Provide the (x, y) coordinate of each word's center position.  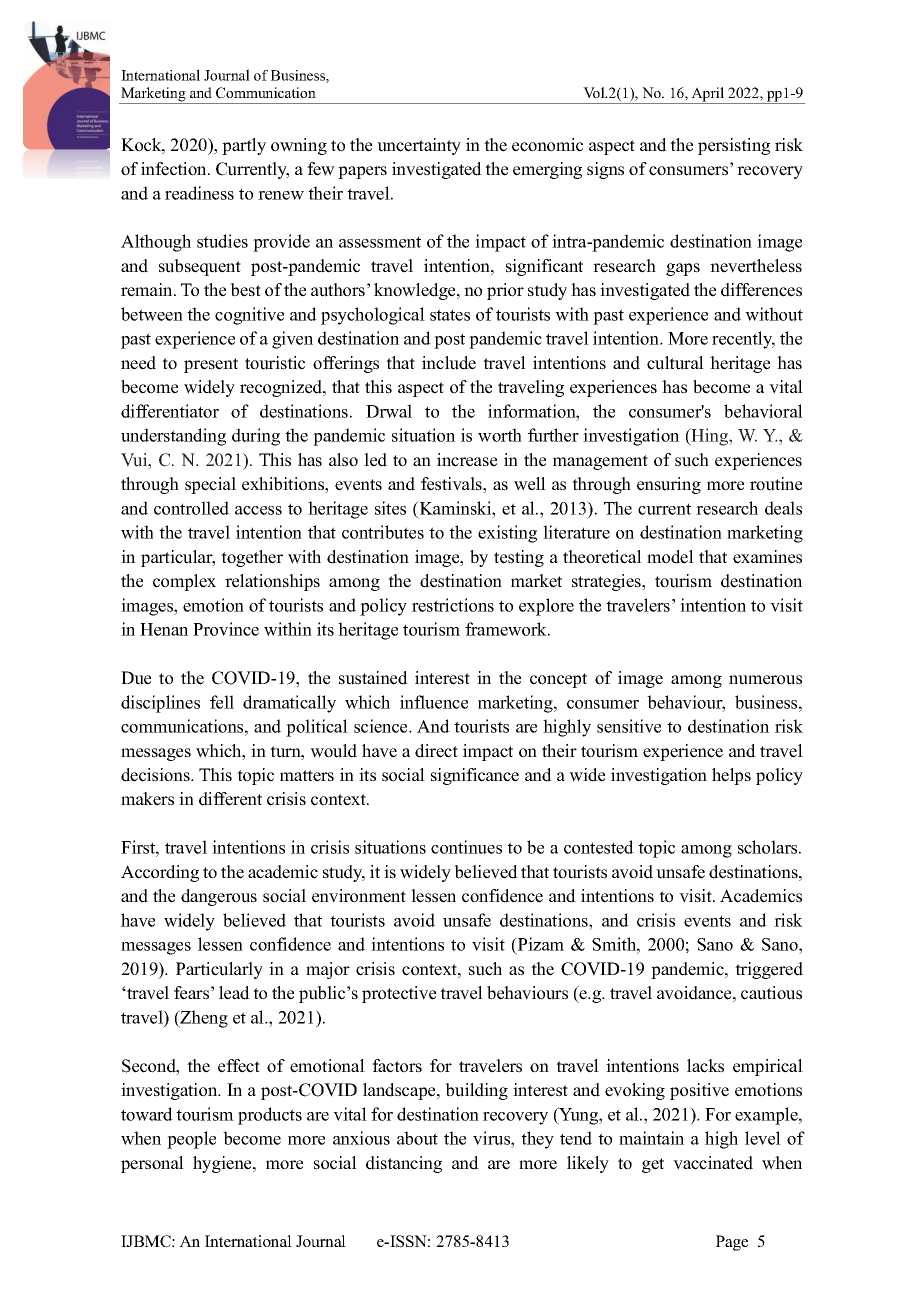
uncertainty (419, 146)
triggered (769, 970)
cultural (675, 363)
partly (244, 146)
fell (222, 702)
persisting (734, 146)
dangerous (219, 897)
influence (434, 702)
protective (399, 994)
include (449, 363)
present (211, 365)
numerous (765, 680)
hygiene (223, 1164)
